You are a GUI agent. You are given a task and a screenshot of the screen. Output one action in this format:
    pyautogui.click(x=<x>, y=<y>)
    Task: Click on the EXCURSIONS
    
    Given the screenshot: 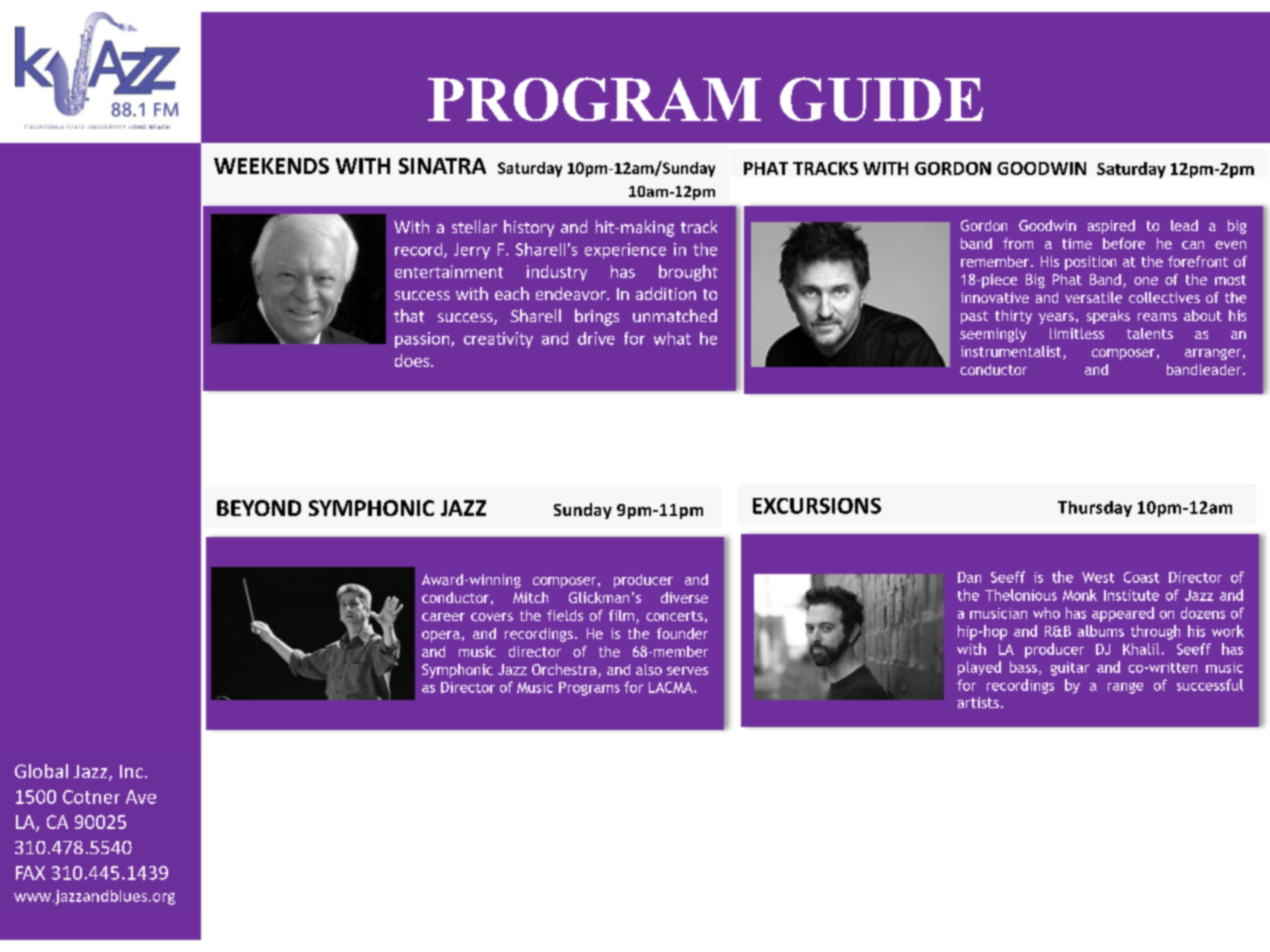 What is the action you would take?
    pyautogui.click(x=817, y=506)
